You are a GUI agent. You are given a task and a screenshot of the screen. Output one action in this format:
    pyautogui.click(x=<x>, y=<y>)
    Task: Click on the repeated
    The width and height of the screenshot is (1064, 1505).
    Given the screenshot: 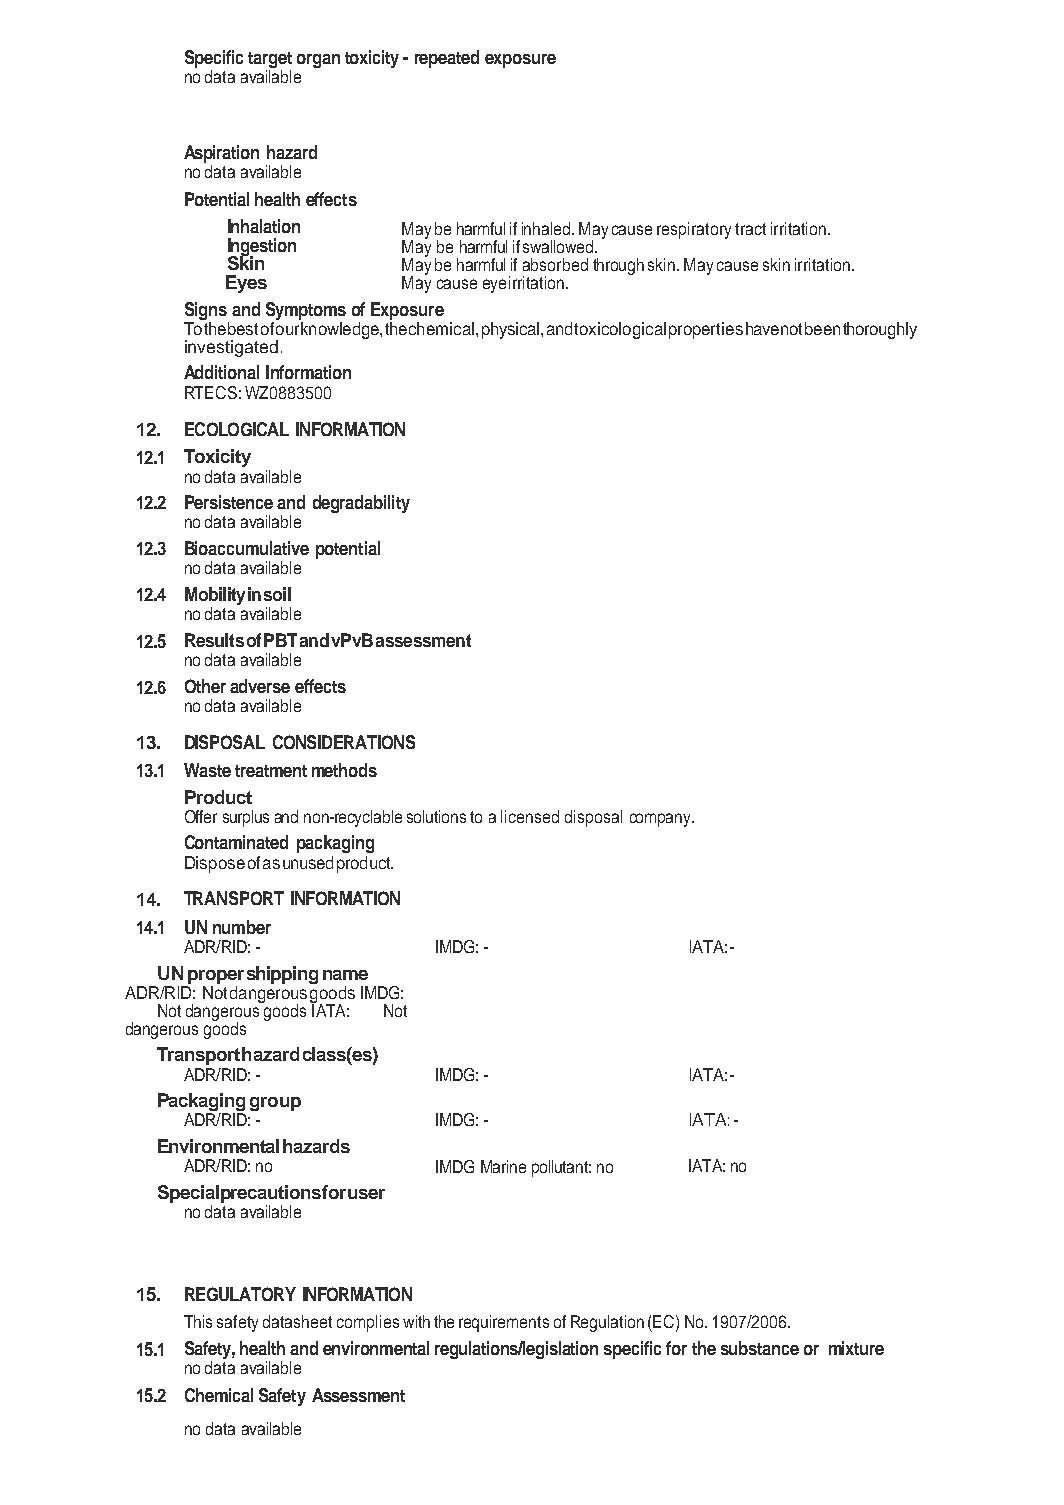 What is the action you would take?
    pyautogui.click(x=447, y=59)
